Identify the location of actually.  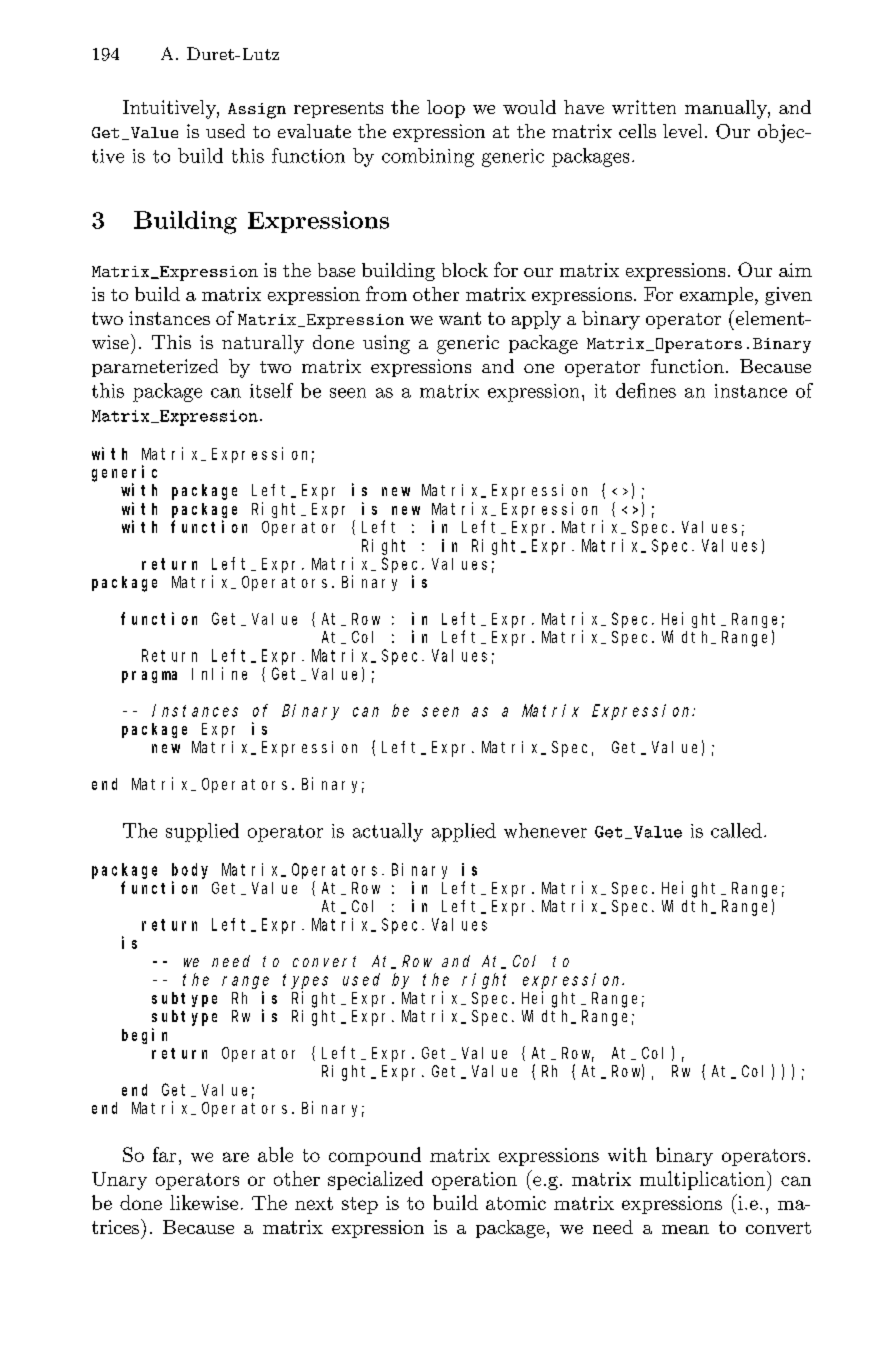
(388, 832).
